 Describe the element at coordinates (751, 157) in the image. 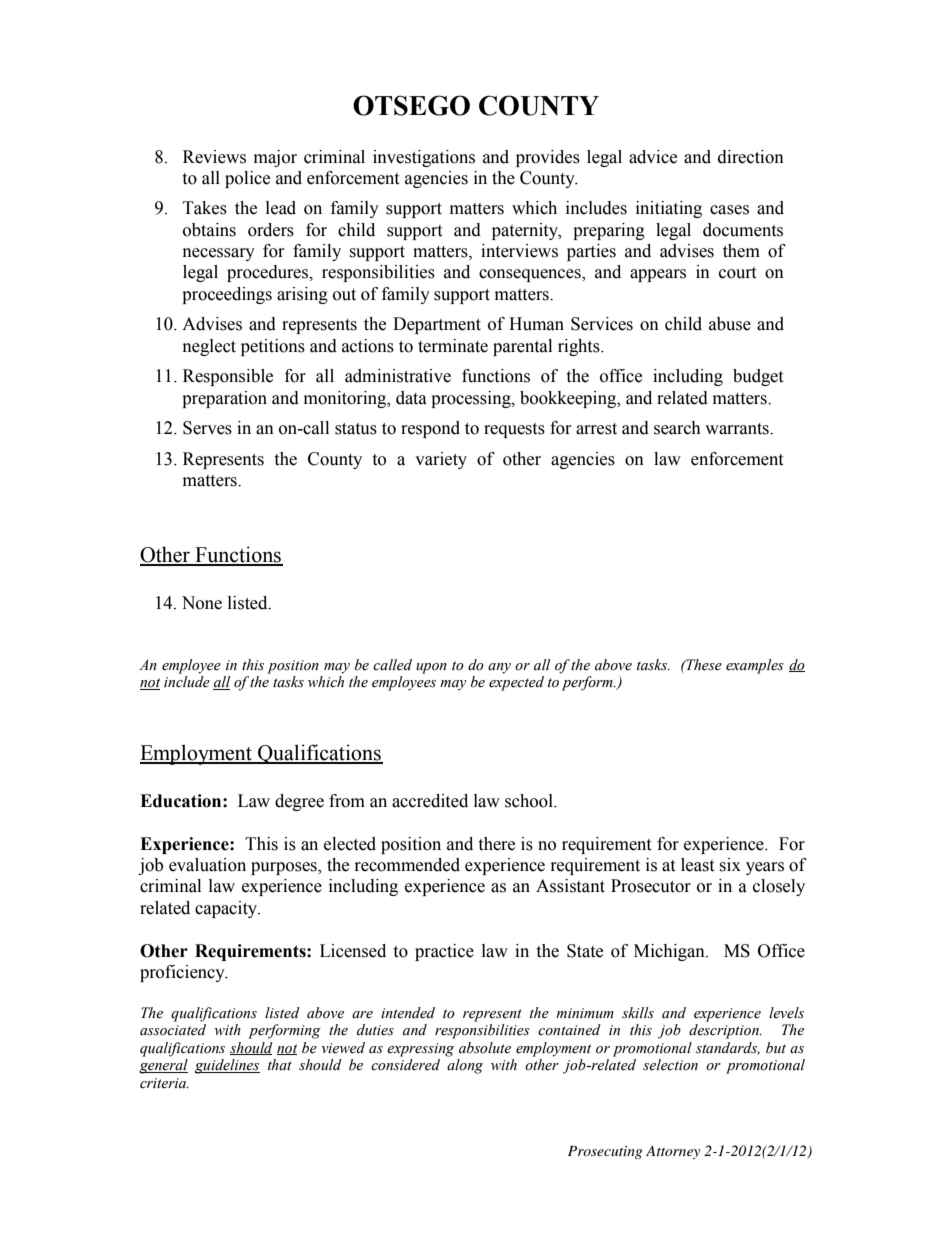

I see `direction` at that location.
